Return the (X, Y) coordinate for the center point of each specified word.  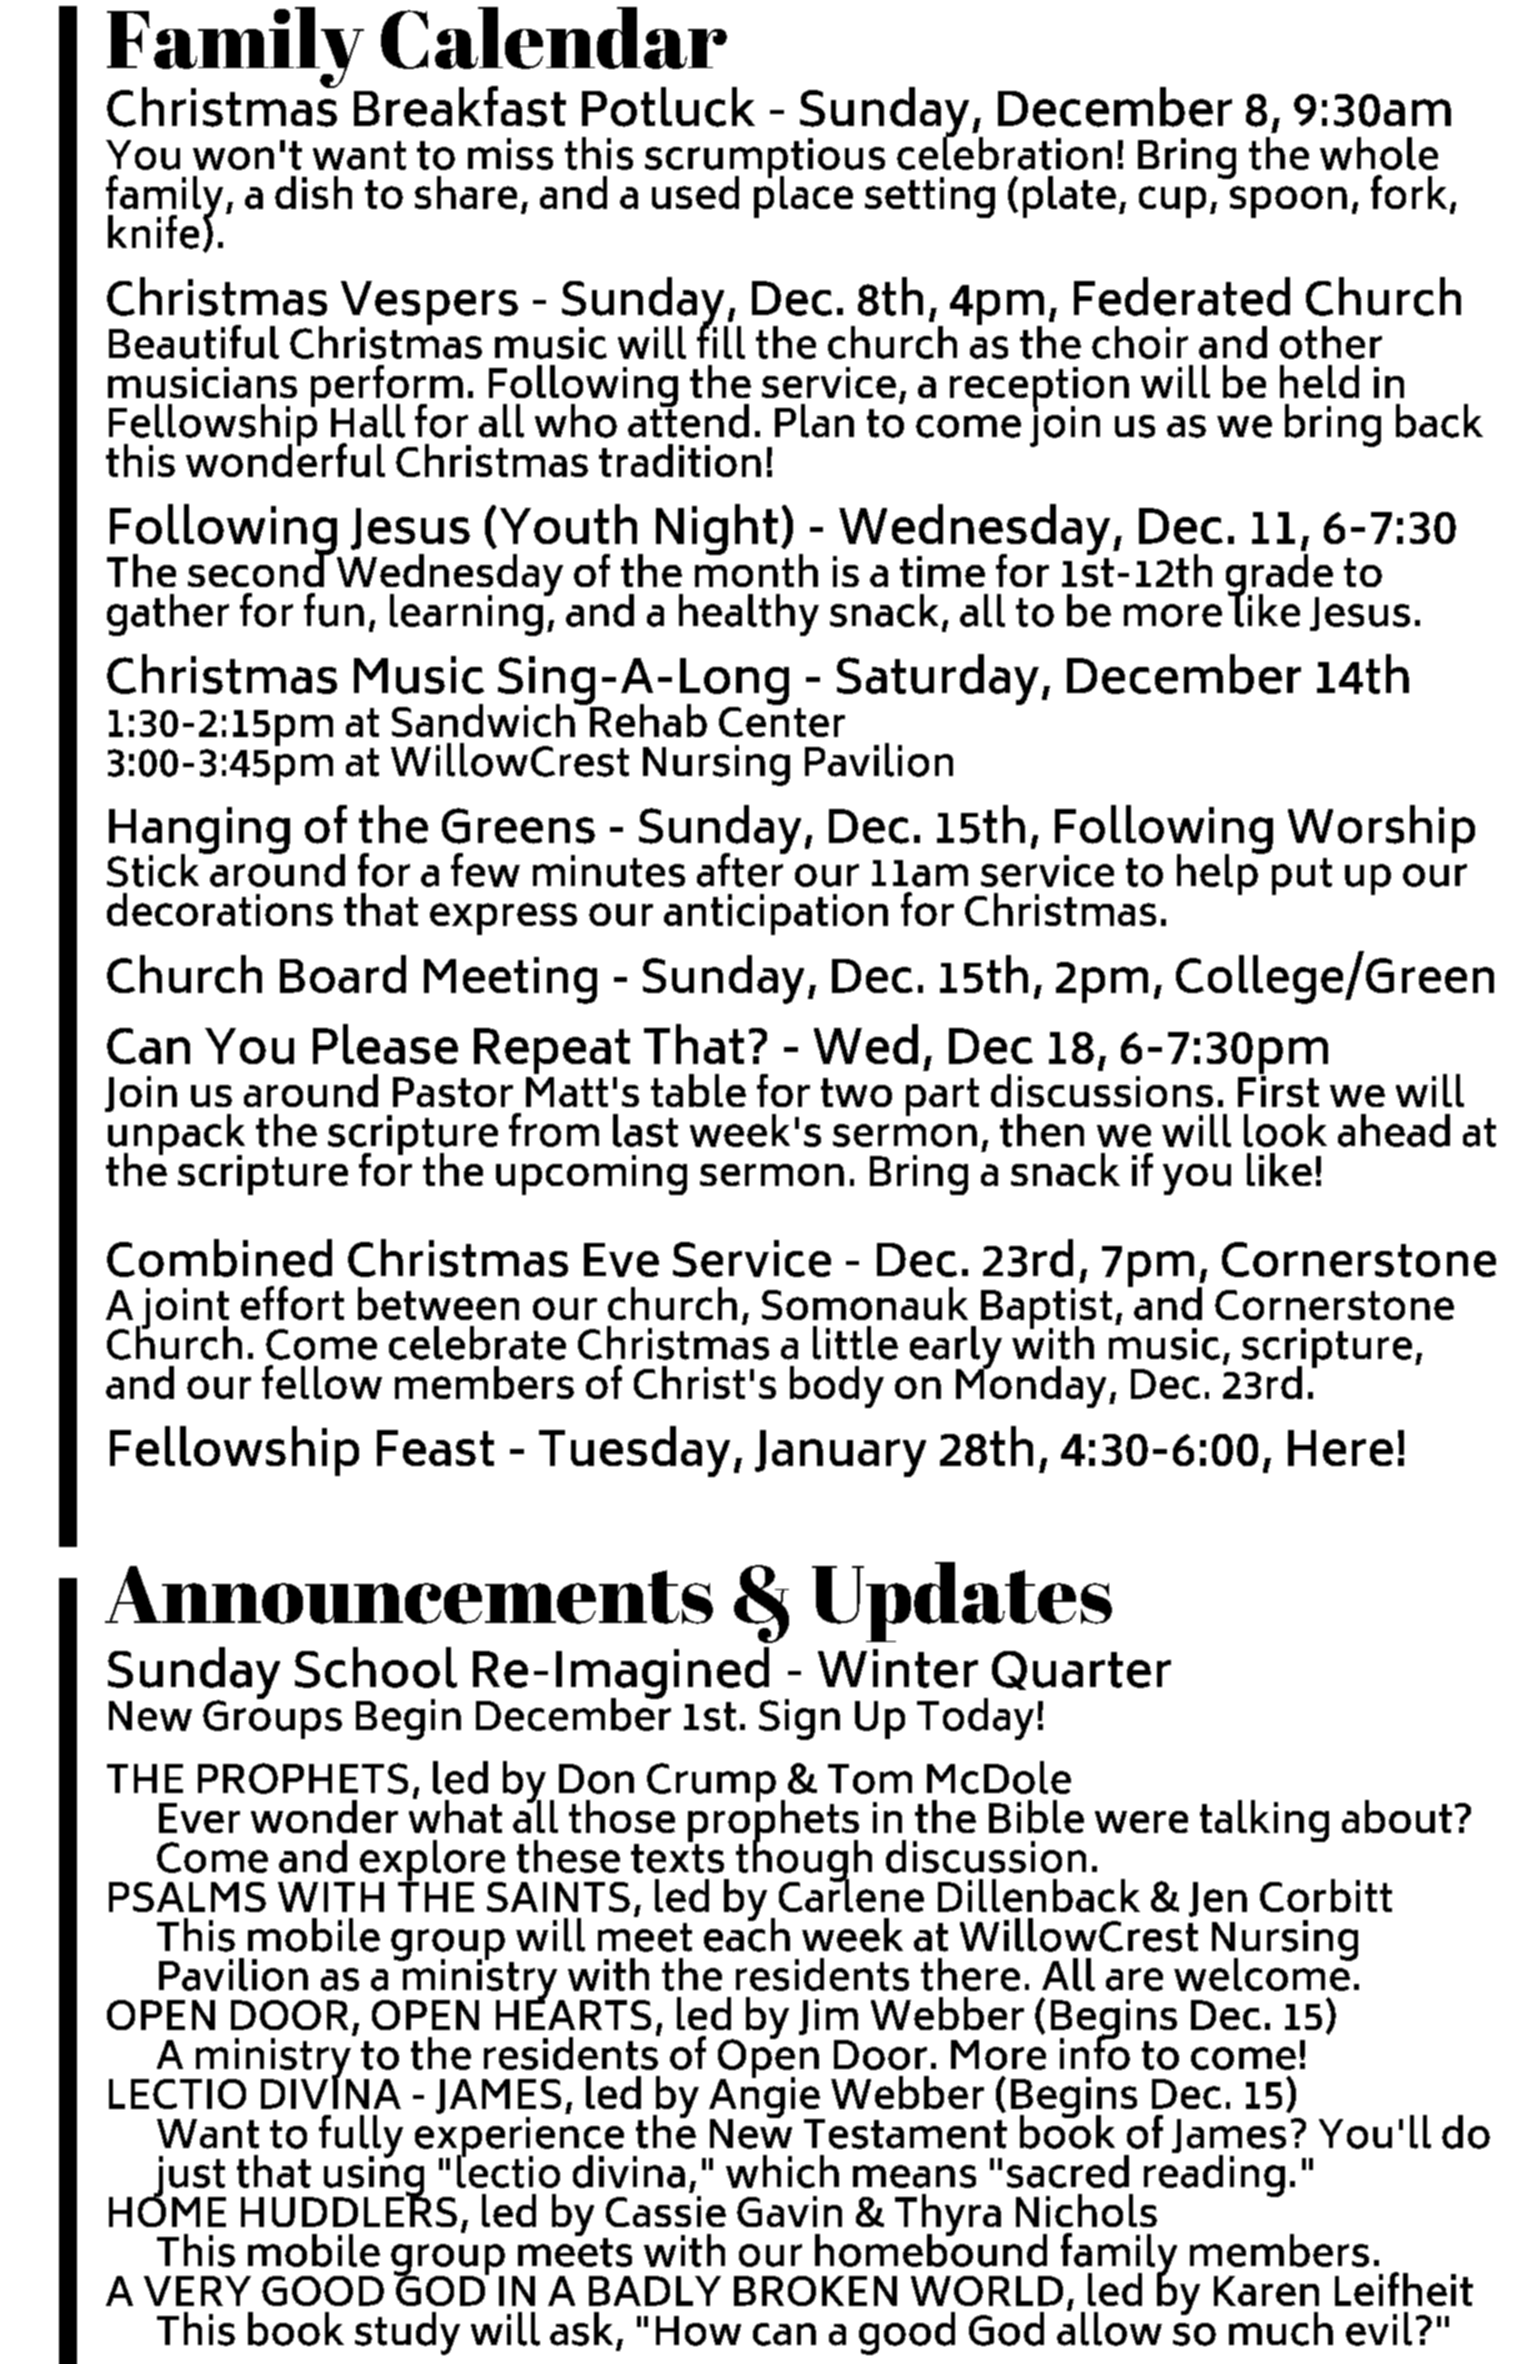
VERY (197, 2291)
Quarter (1081, 1670)
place (803, 195)
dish (313, 192)
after (741, 868)
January (840, 1453)
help (1218, 873)
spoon (1288, 202)
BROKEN (815, 2291)
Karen (1266, 2291)
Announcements (409, 1595)
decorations (220, 909)
